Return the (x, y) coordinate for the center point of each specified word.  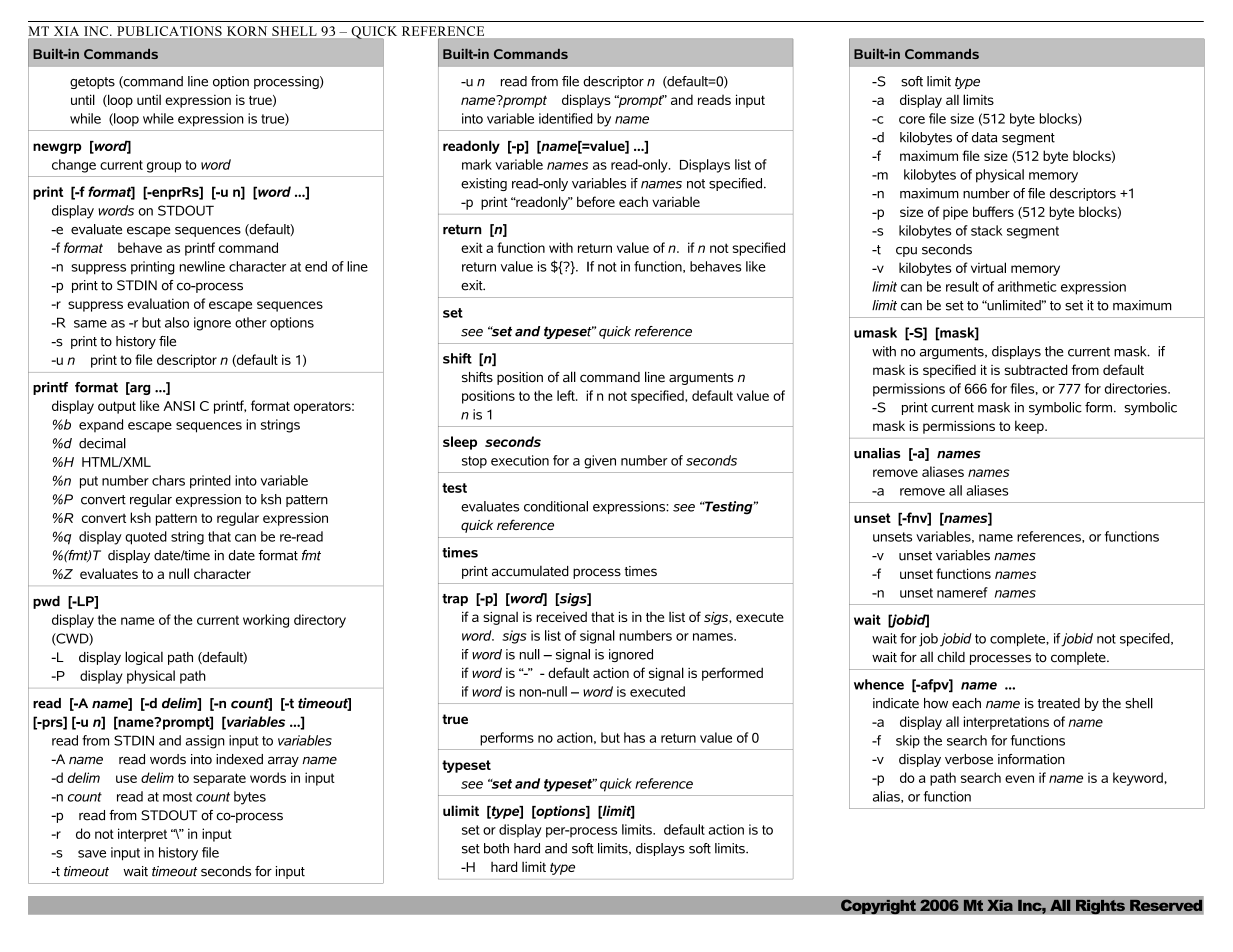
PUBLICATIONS (170, 31)
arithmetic (1027, 286)
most (177, 797)
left (567, 395)
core (912, 120)
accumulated (530, 571)
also (177, 322)
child (951, 657)
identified (566, 118)
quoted (146, 538)
